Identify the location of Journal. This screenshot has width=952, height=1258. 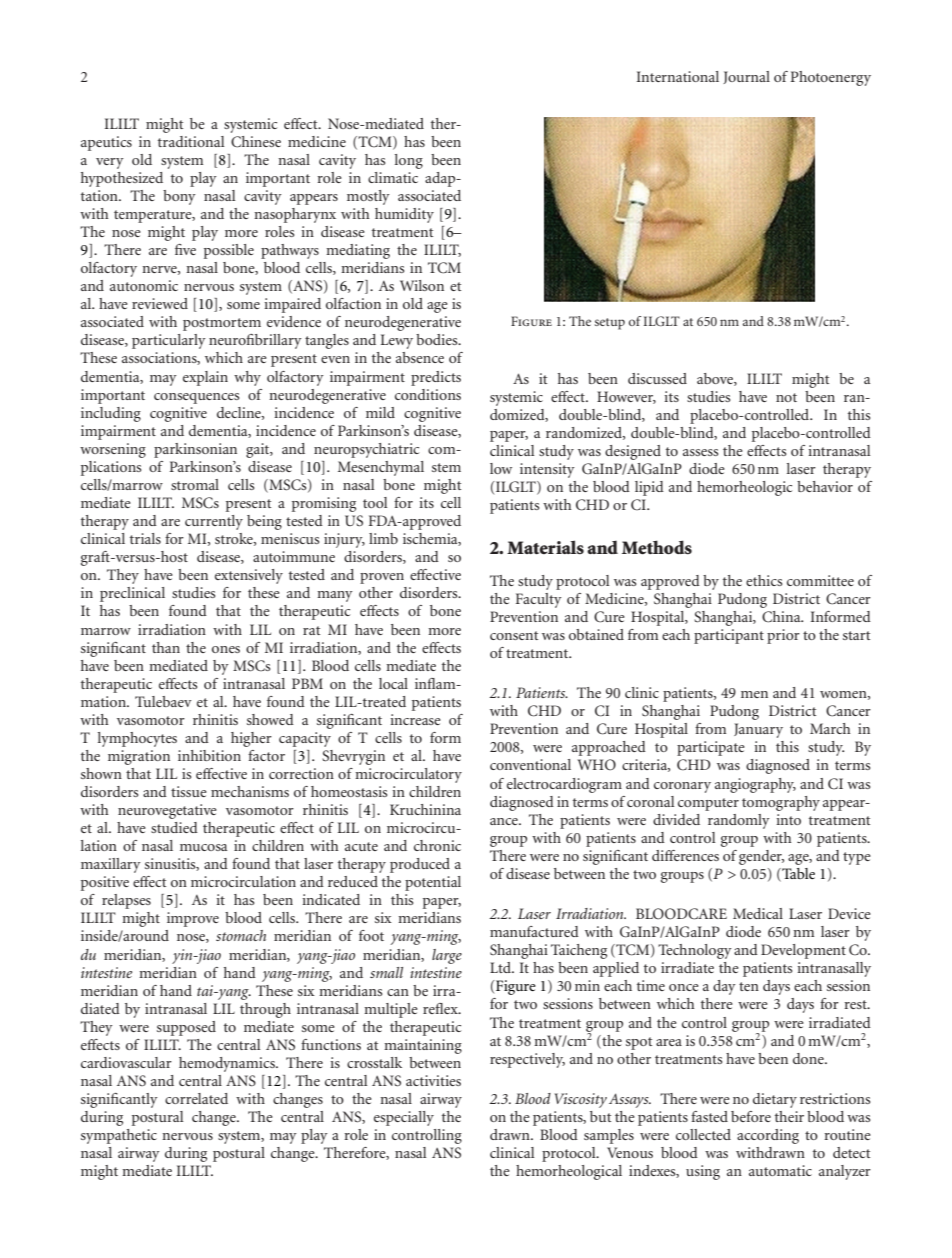
(746, 77).
